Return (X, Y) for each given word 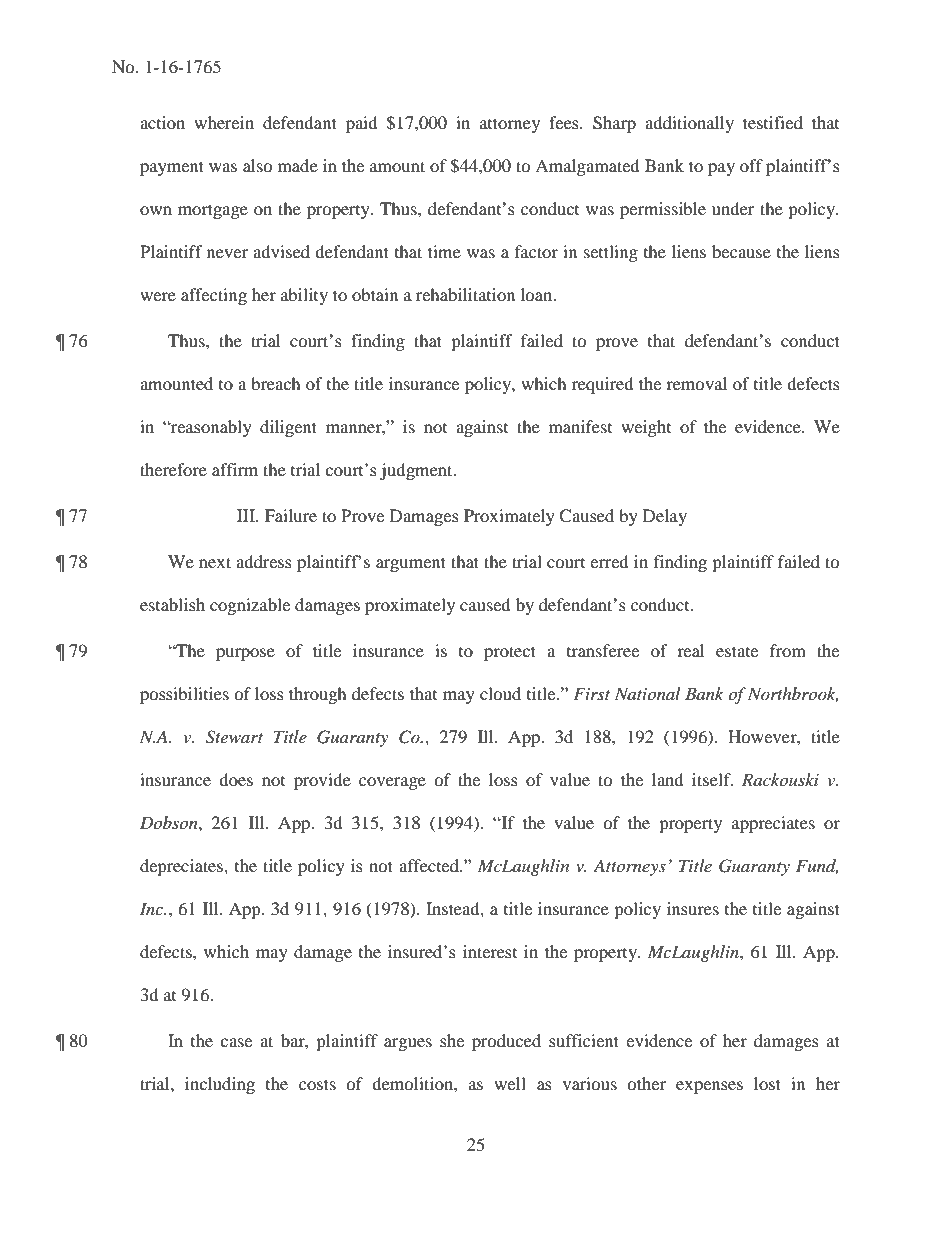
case (236, 1042)
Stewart (234, 737)
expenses (709, 1087)
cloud (500, 693)
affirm (235, 469)
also (258, 165)
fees (565, 122)
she (452, 1040)
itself (712, 779)
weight (646, 428)
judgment (417, 471)
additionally (689, 124)
